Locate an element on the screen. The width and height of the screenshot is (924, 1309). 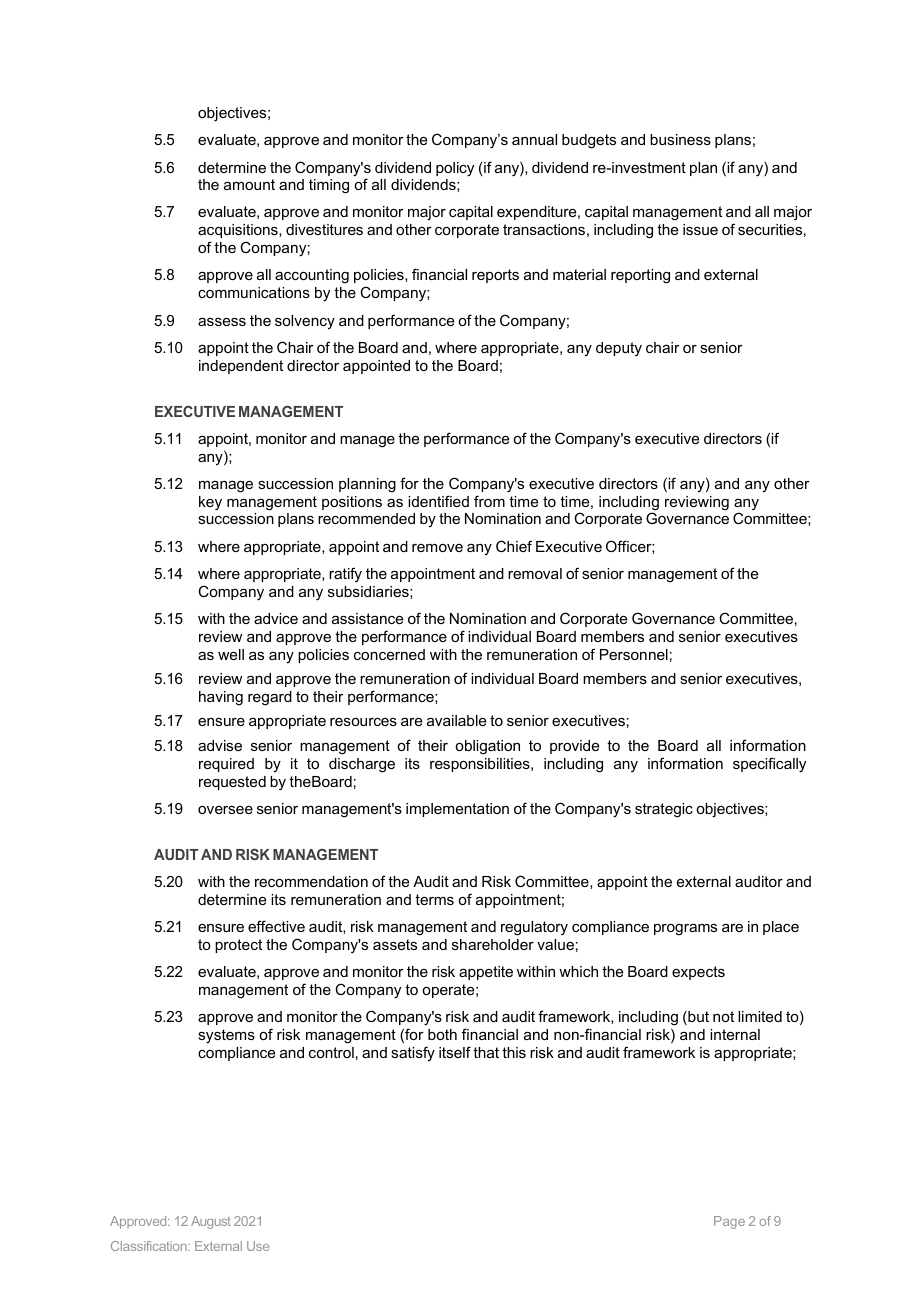
terms is located at coordinates (434, 899).
